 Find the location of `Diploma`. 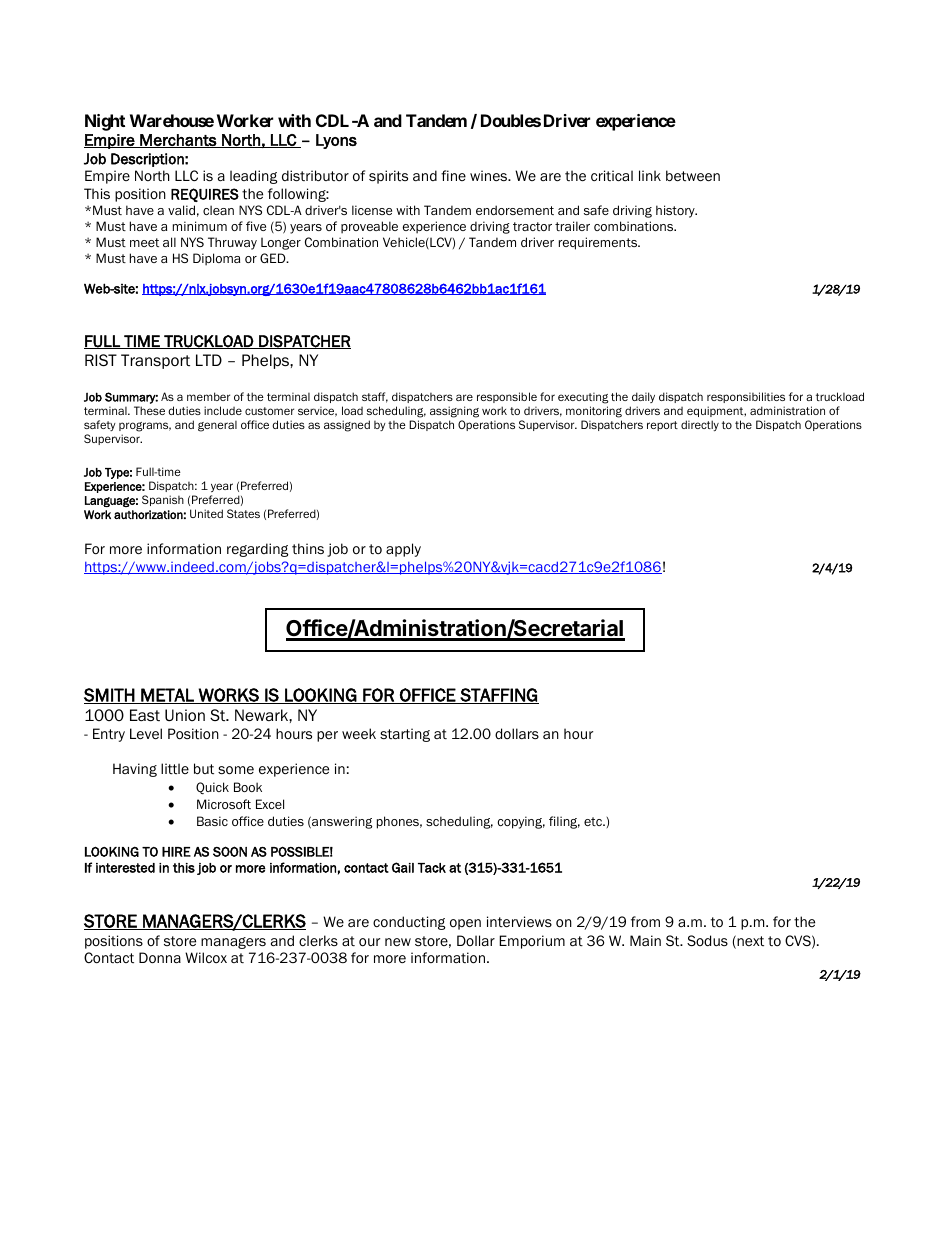

Diploma is located at coordinates (216, 259).
